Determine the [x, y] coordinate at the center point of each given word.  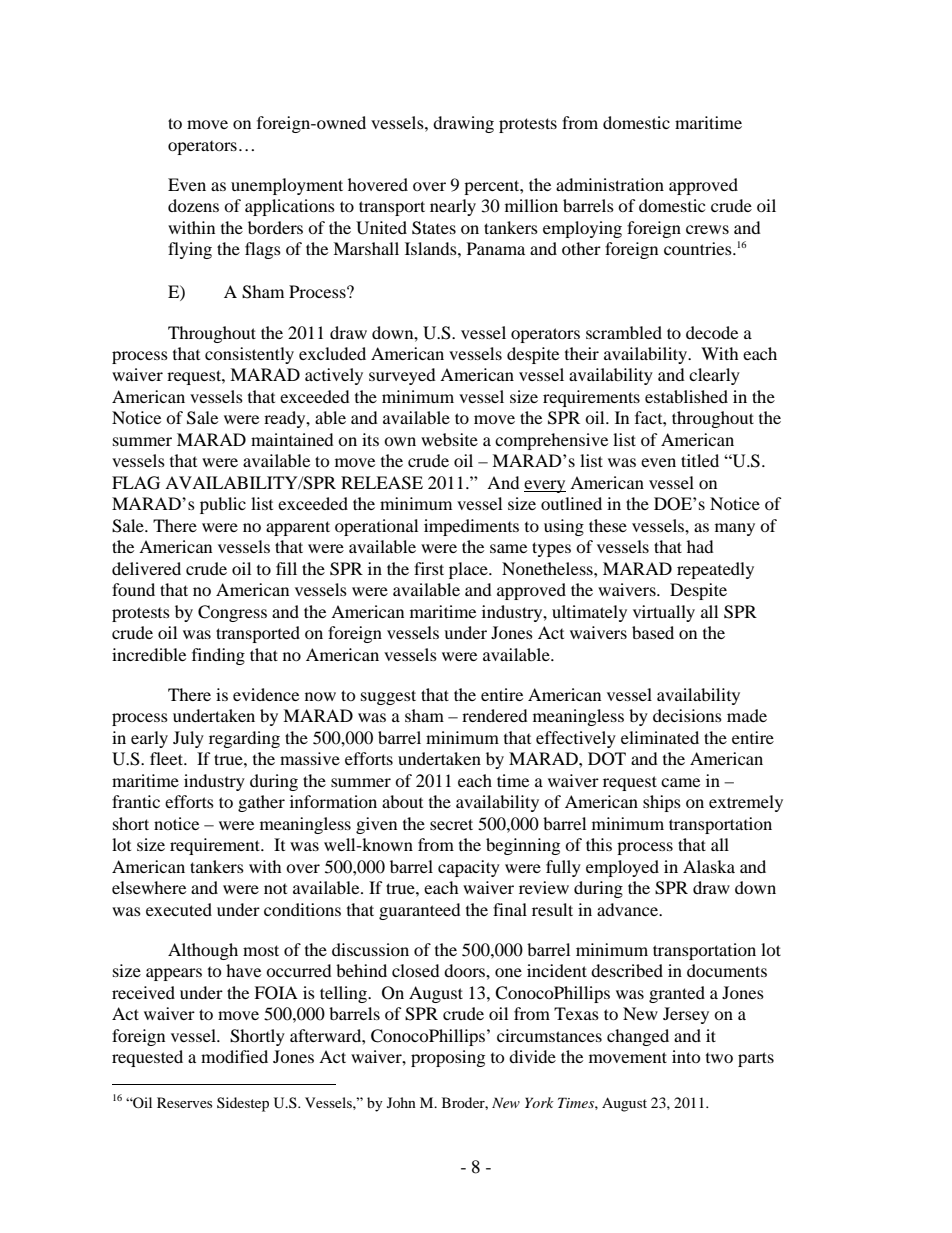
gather [261, 803]
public [223, 505]
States [434, 228]
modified [234, 1056]
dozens [193, 205]
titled [700, 460]
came [680, 782]
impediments [471, 527]
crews [707, 229]
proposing [448, 1058]
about [402, 801]
